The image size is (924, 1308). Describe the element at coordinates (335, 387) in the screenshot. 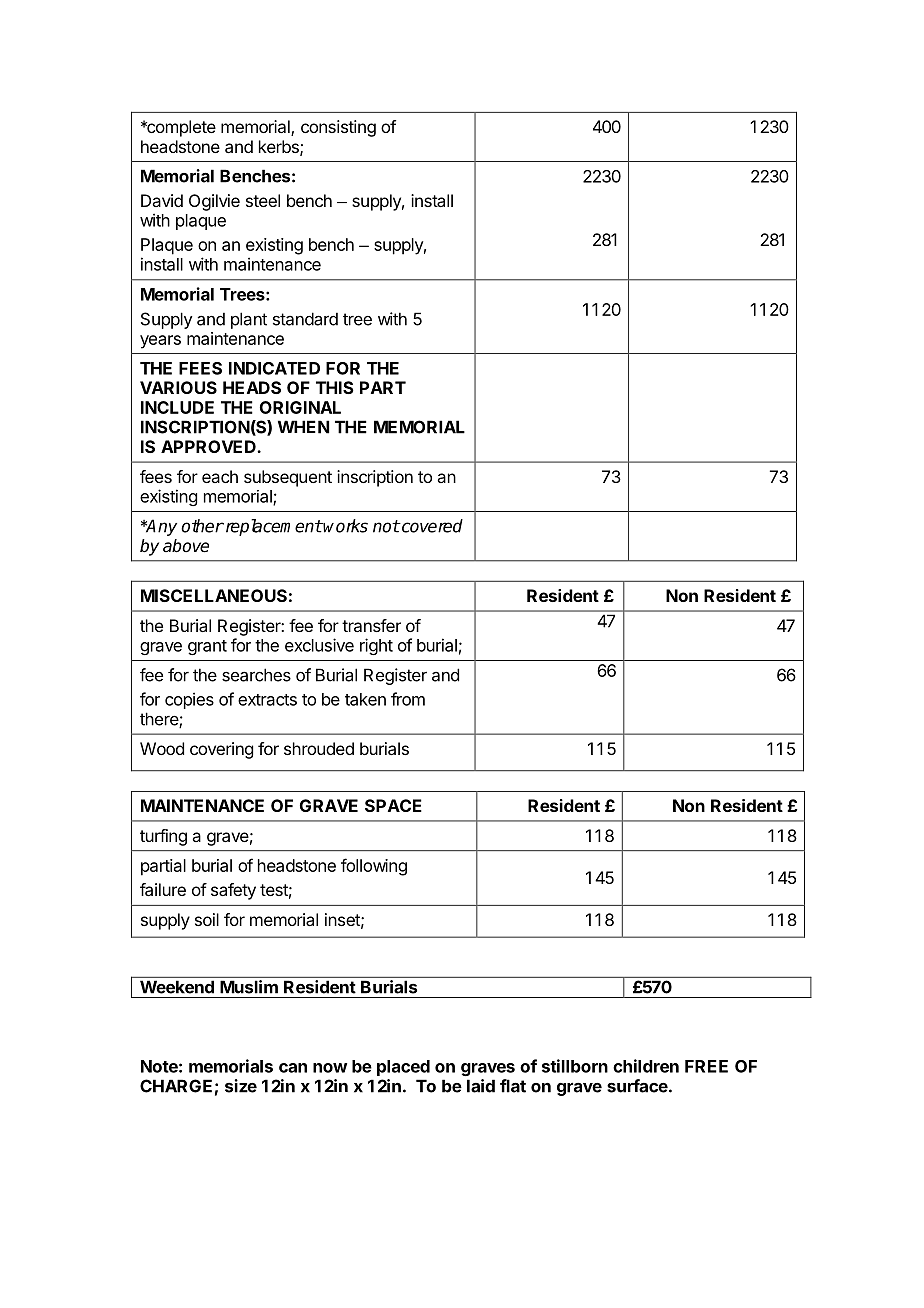

I see `THIS` at that location.
